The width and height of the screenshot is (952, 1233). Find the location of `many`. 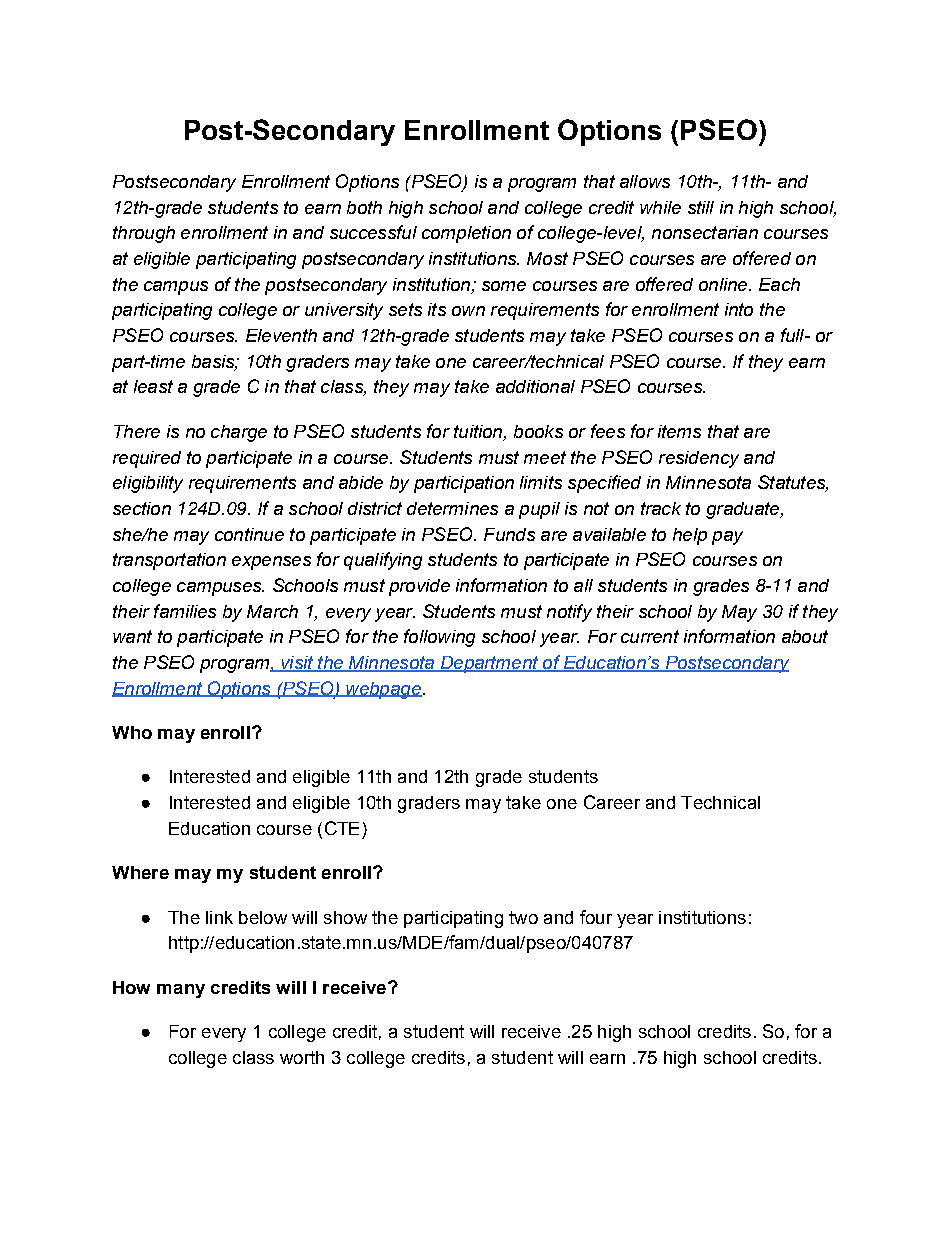

many is located at coordinates (181, 991).
